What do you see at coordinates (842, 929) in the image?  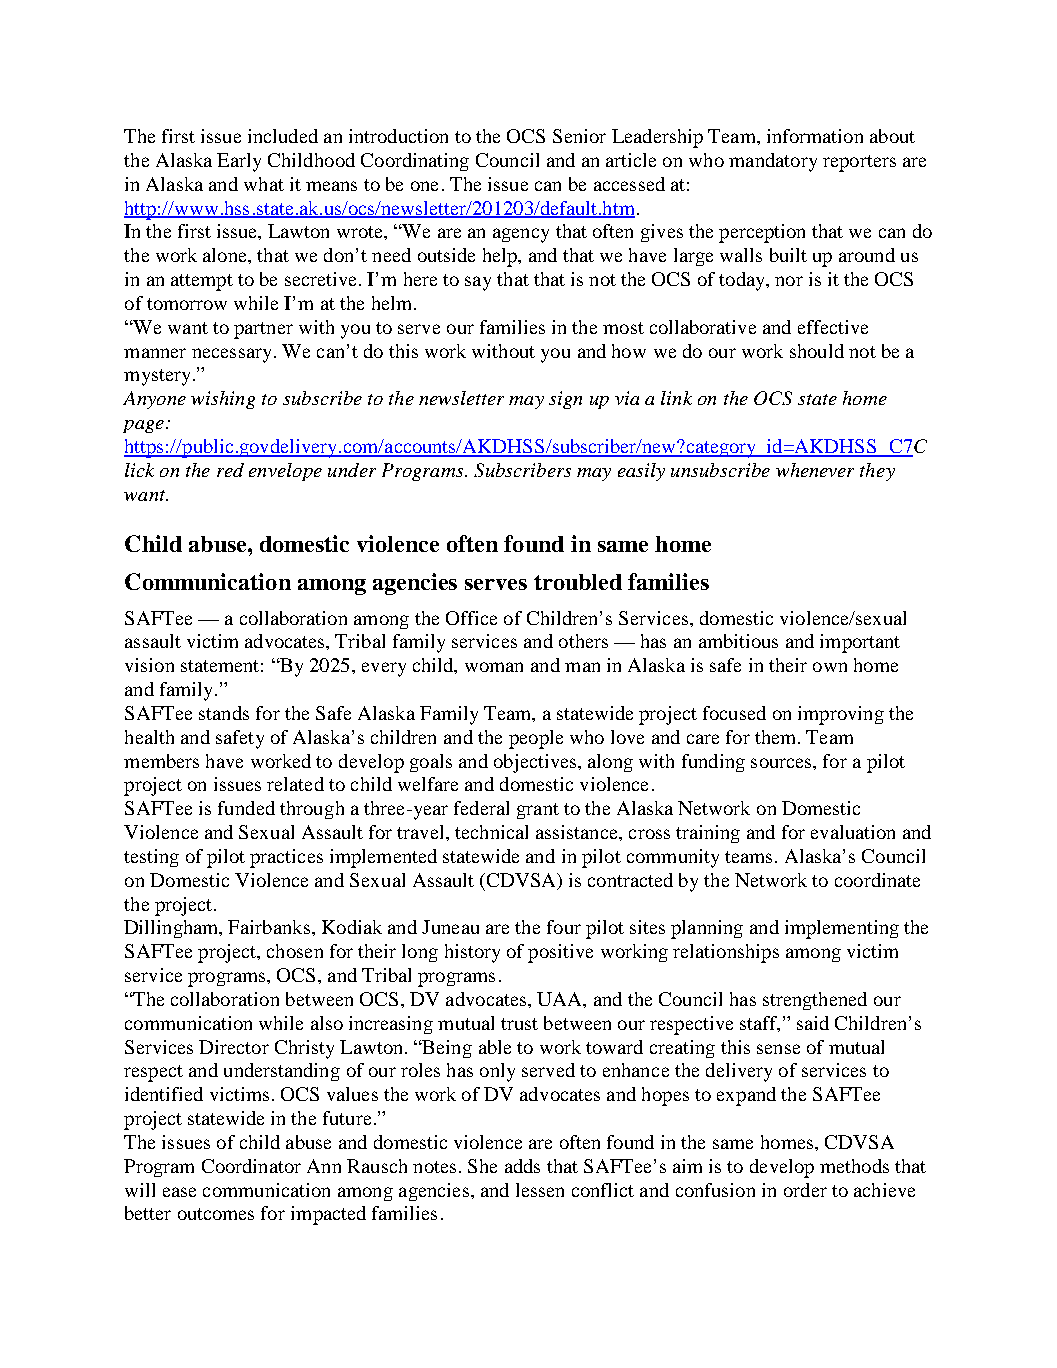 I see `implementing` at bounding box center [842, 929].
